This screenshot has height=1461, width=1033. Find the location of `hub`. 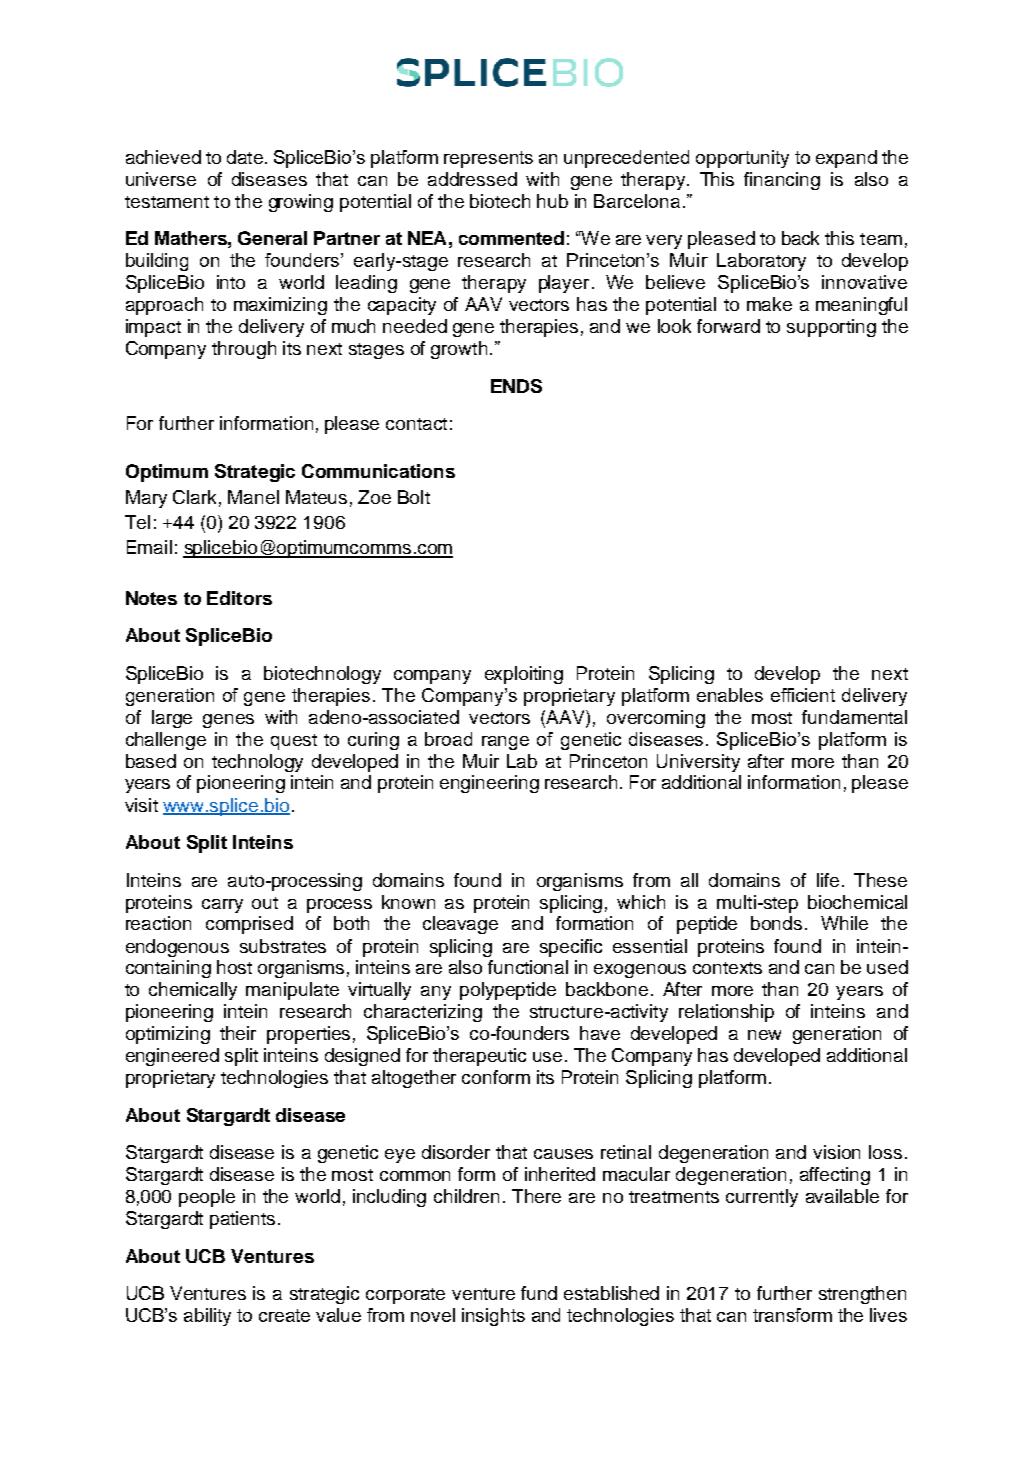

hub is located at coordinates (552, 201).
